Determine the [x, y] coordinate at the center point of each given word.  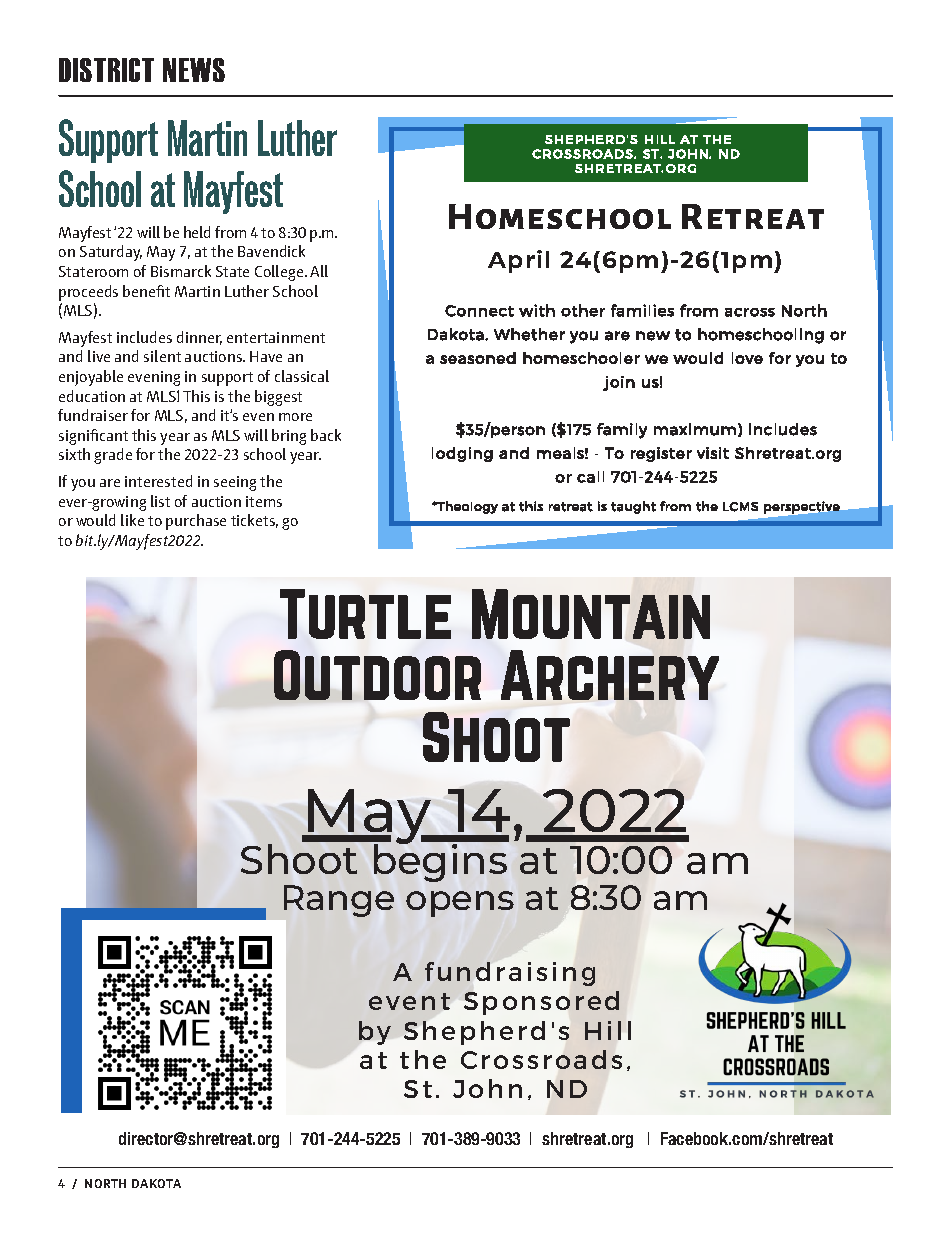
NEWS [194, 70]
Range [339, 901]
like [132, 520]
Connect [479, 311]
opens [460, 904]
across [750, 312]
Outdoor [377, 675]
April [518, 261]
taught [633, 507]
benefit [146, 291]
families [642, 310]
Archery [610, 675]
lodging [462, 454]
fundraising [510, 974]
